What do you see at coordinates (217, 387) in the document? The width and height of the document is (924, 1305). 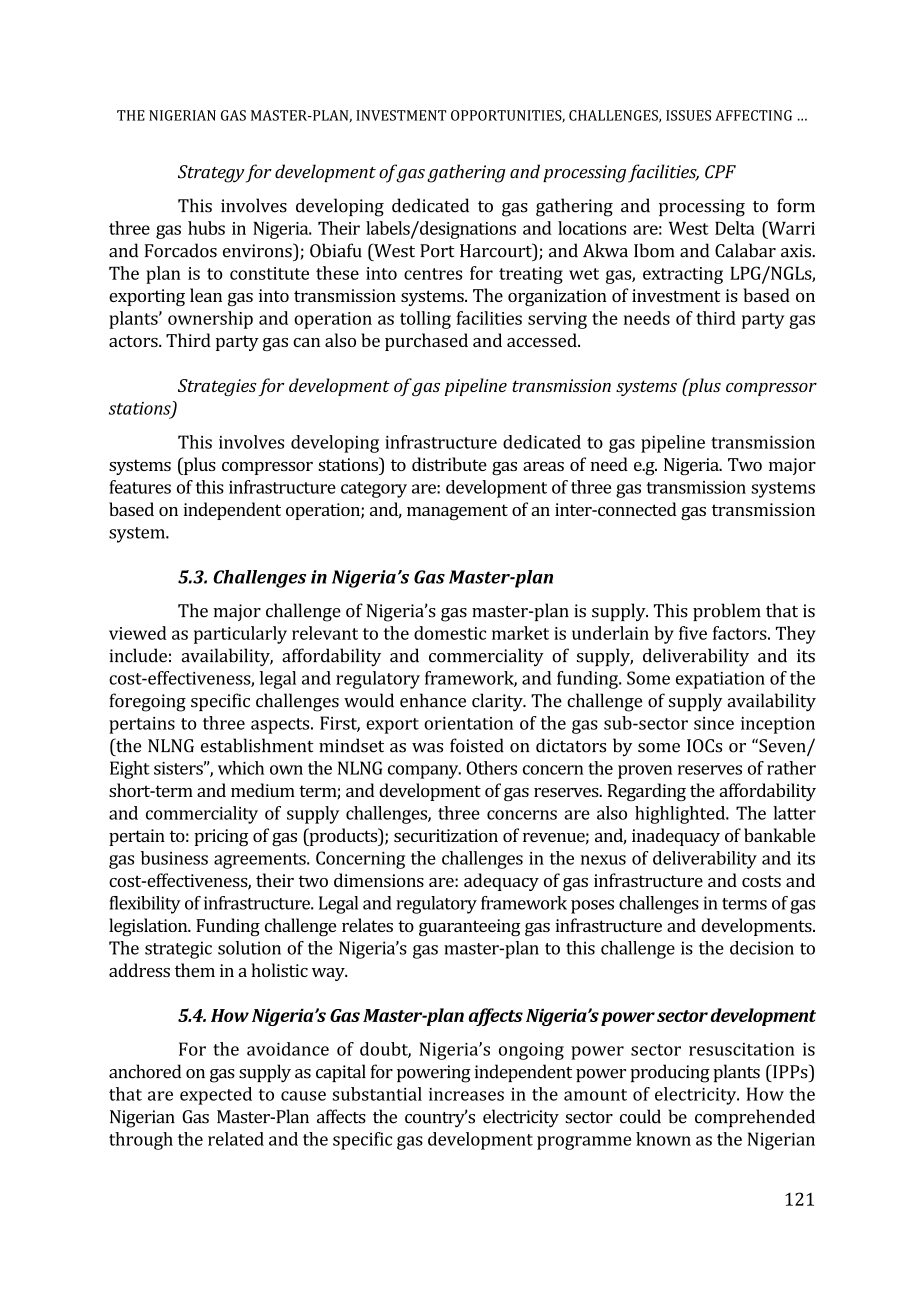 I see `Strategies` at bounding box center [217, 387].
